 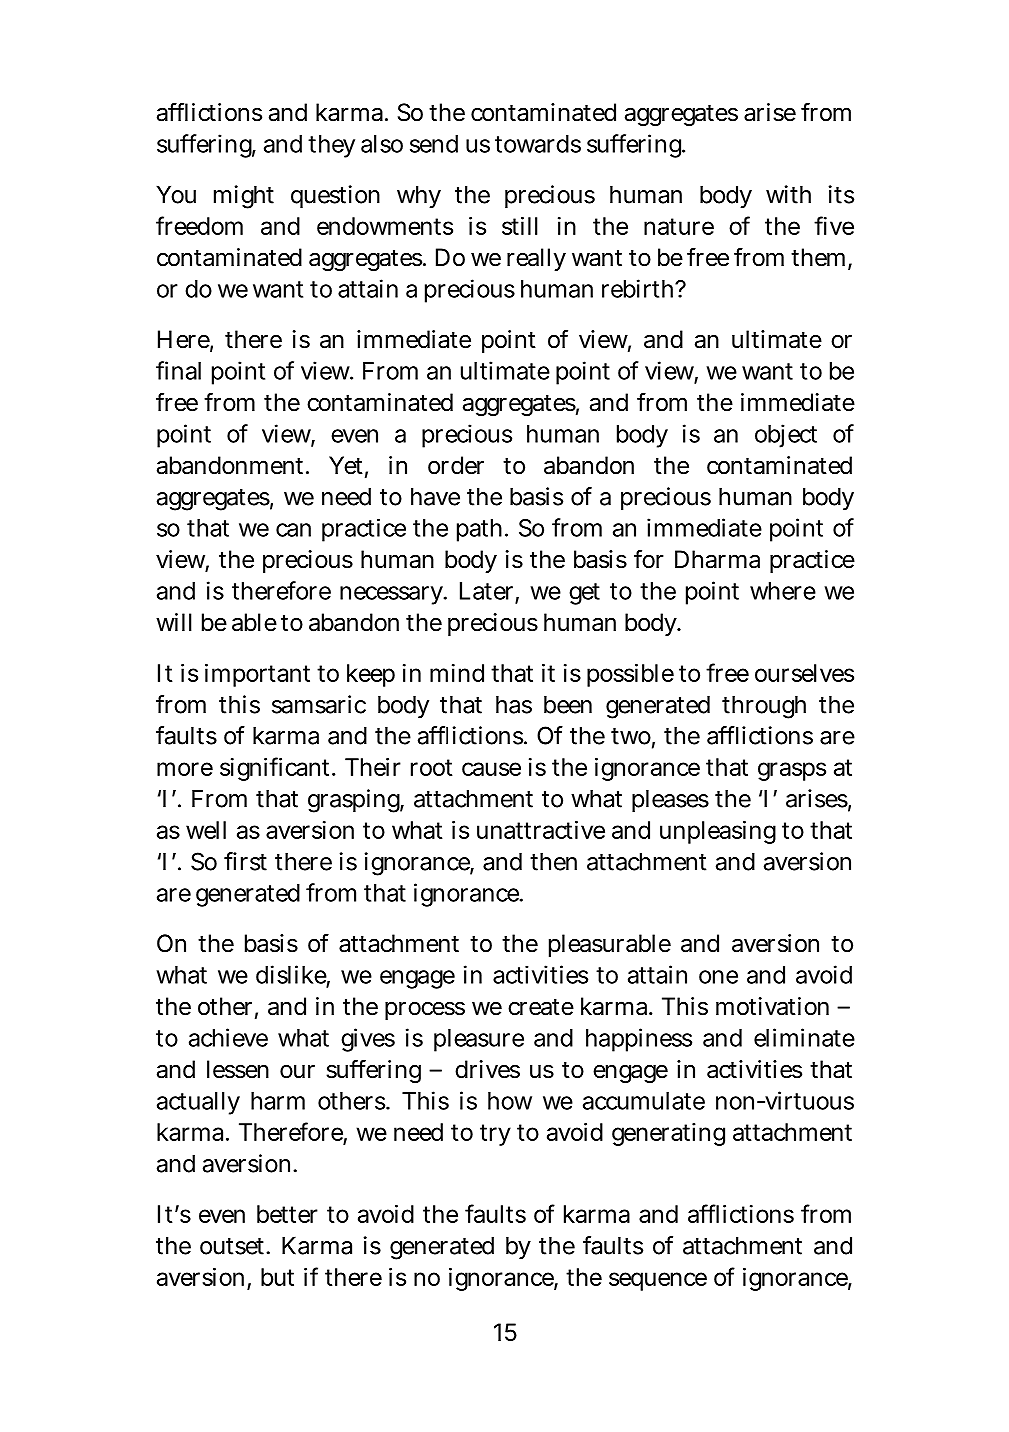 What do you see at coordinates (786, 436) in the document?
I see `object` at bounding box center [786, 436].
